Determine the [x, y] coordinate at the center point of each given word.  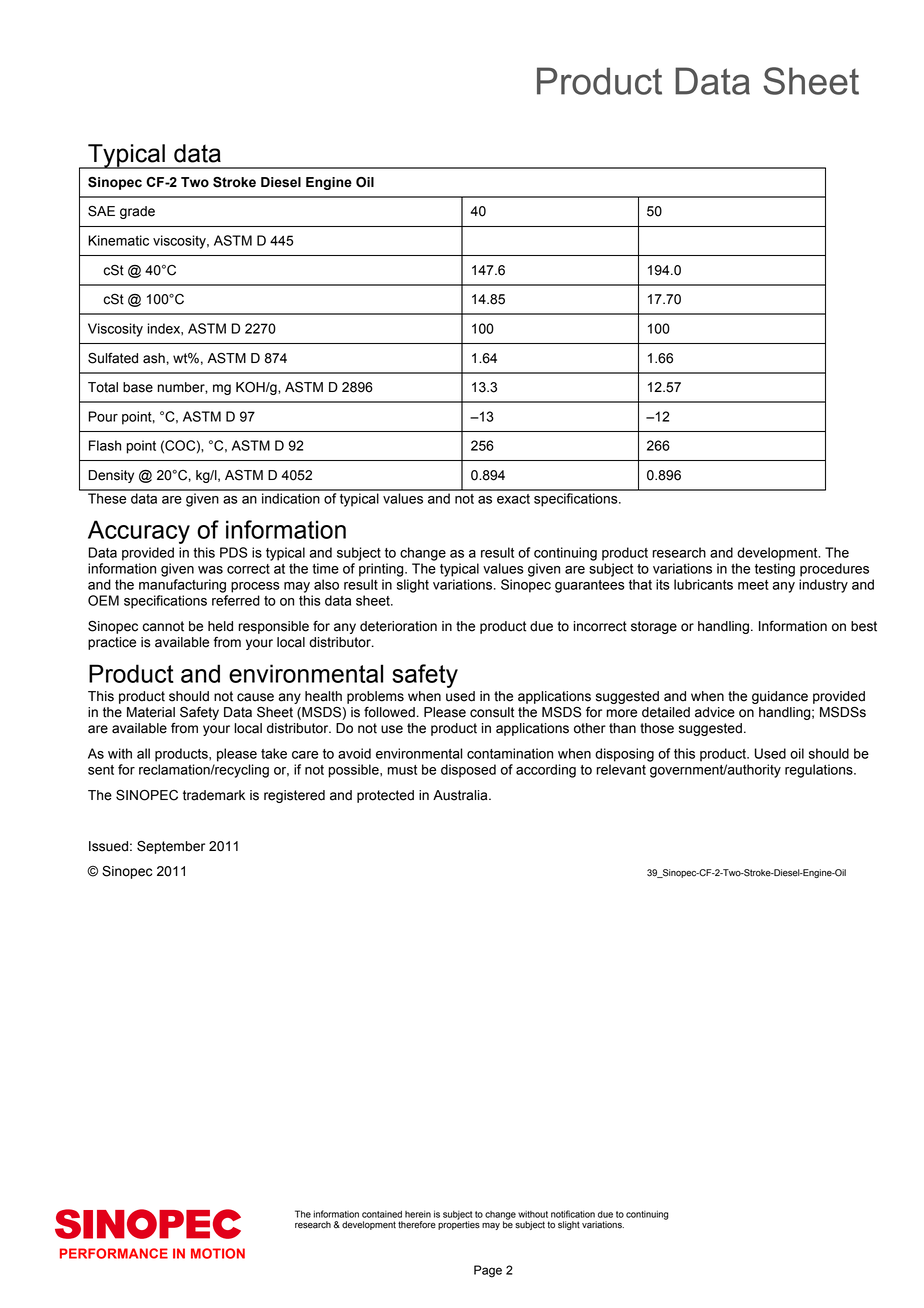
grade [137, 212]
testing [775, 570]
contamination [510, 753]
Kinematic [118, 240]
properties [459, 1224]
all [143, 753]
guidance [780, 697]
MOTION [218, 1253]
